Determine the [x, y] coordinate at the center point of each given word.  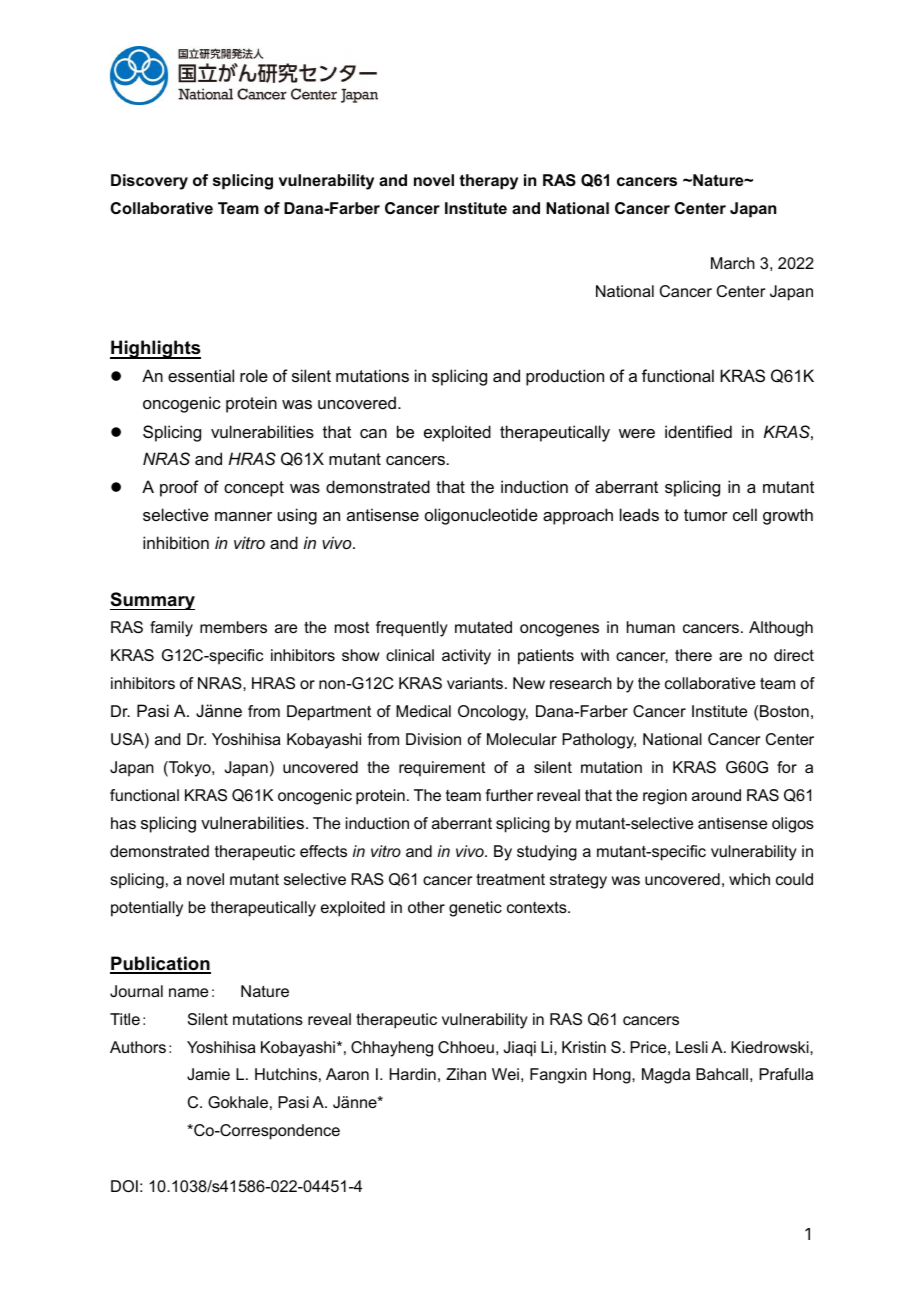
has [123, 823]
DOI [124, 1186]
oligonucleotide [481, 516]
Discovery [149, 182]
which [749, 879]
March [733, 263]
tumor [706, 515]
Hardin [413, 1074]
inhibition [176, 542]
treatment [510, 879]
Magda [666, 1076]
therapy [488, 182]
